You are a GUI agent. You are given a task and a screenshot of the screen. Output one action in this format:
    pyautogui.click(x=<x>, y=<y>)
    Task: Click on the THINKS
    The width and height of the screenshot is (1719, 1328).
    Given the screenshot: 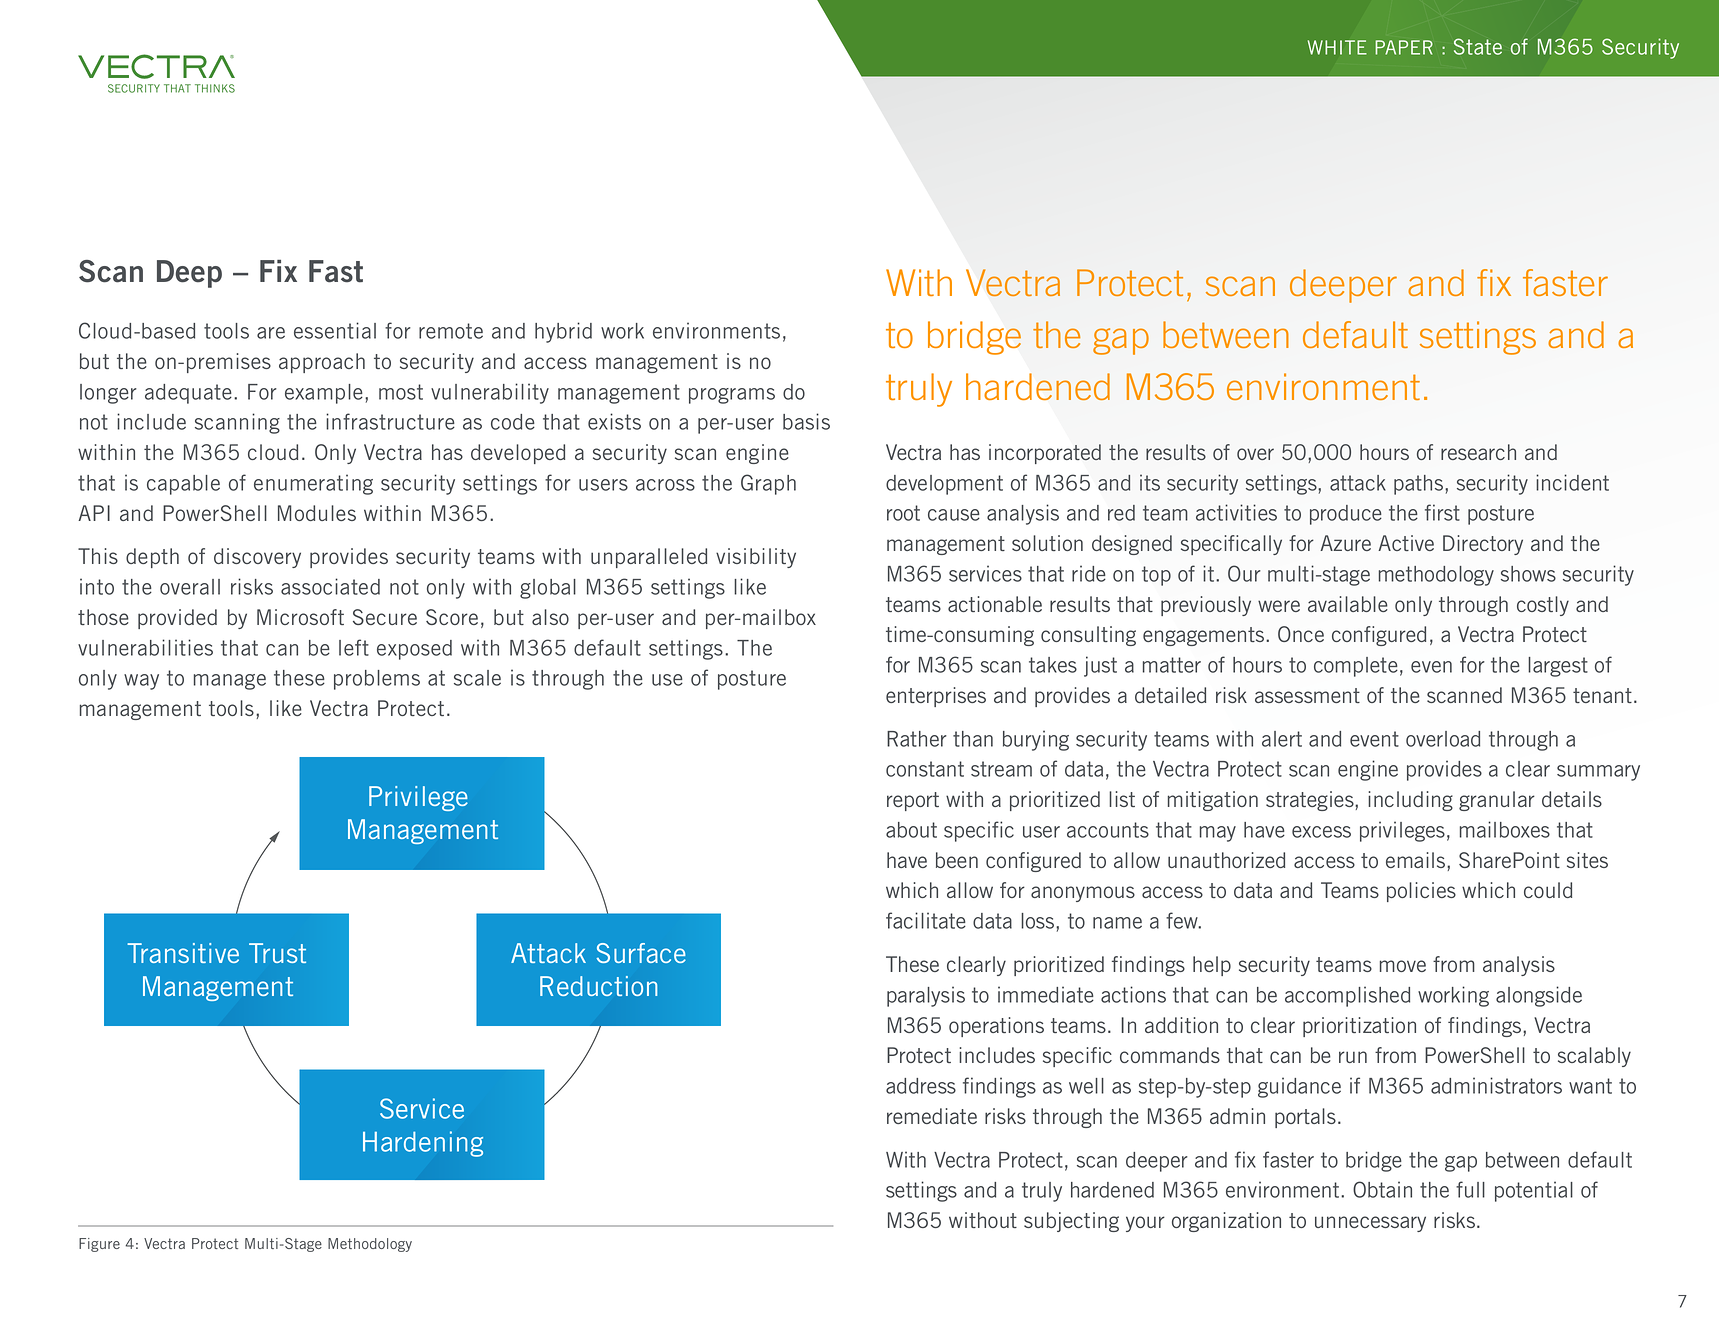 What is the action you would take?
    pyautogui.click(x=215, y=88)
